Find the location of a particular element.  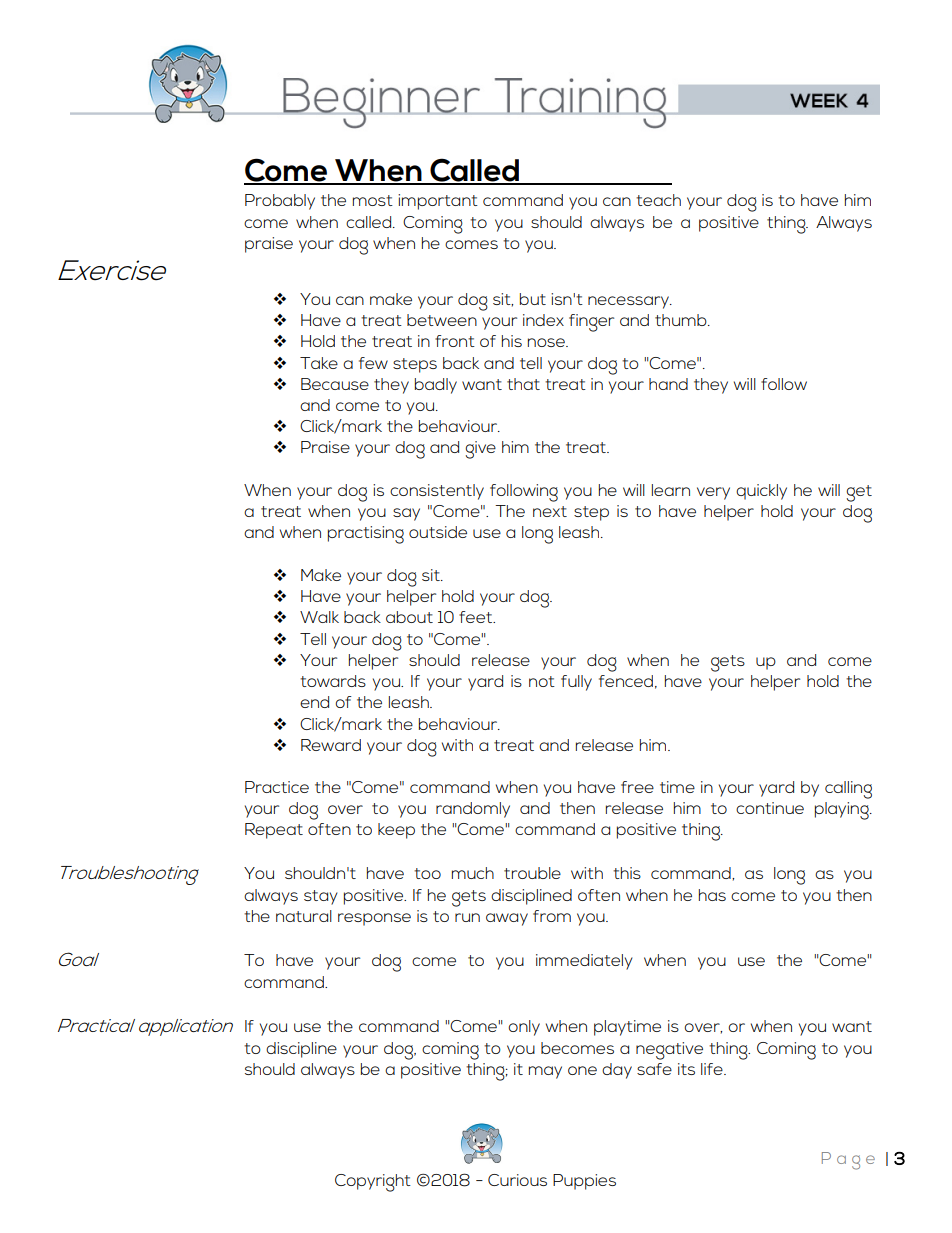

say is located at coordinates (406, 514).
